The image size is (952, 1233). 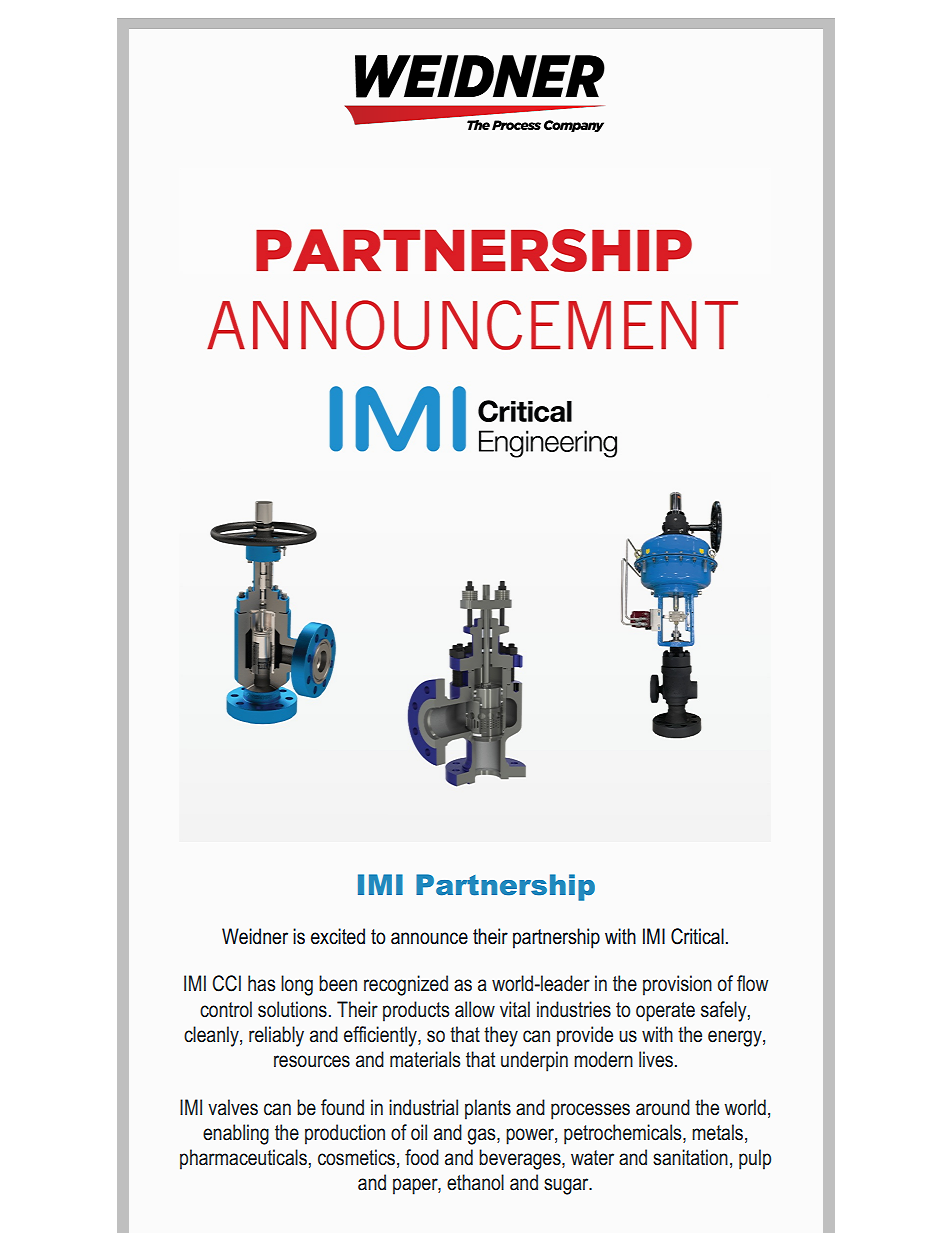 What do you see at coordinates (656, 1059) in the document?
I see `lives` at bounding box center [656, 1059].
